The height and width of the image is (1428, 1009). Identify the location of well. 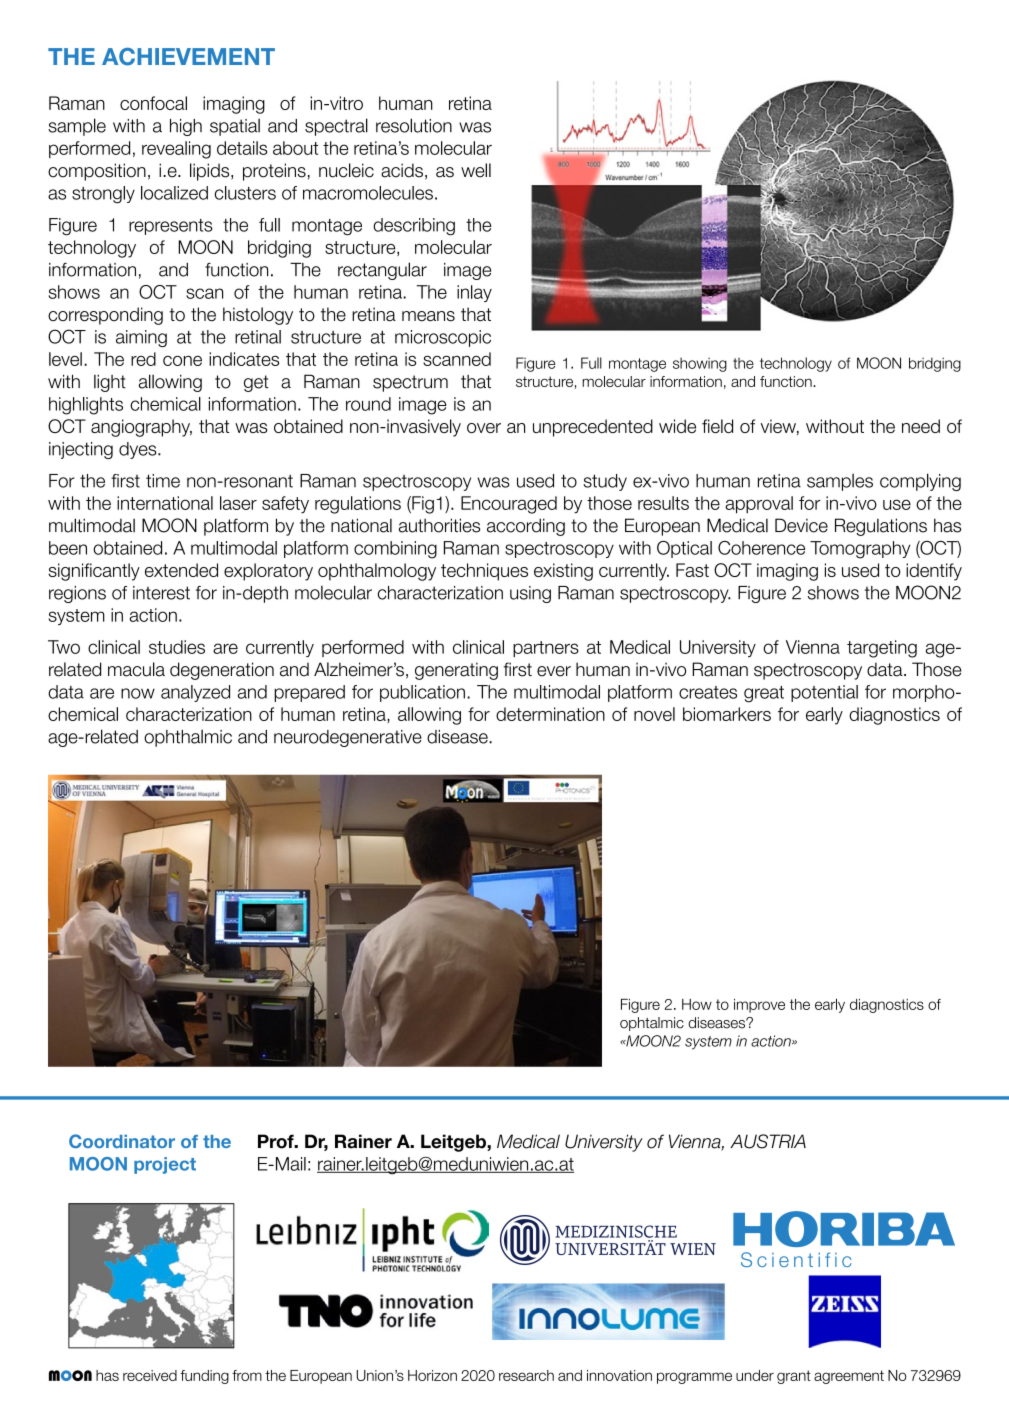
(476, 170).
